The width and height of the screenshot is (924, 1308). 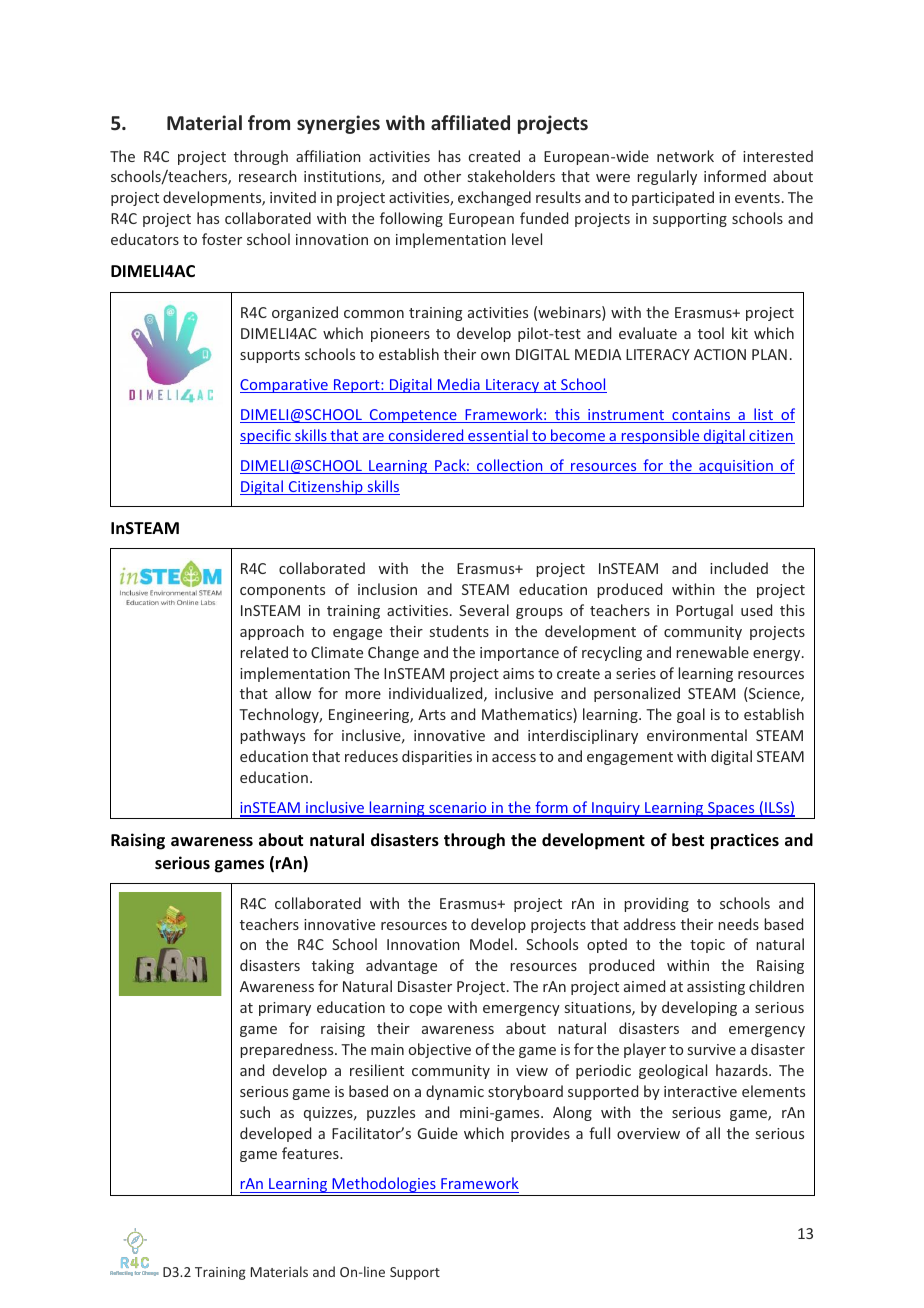 I want to click on Competence, so click(x=413, y=416).
